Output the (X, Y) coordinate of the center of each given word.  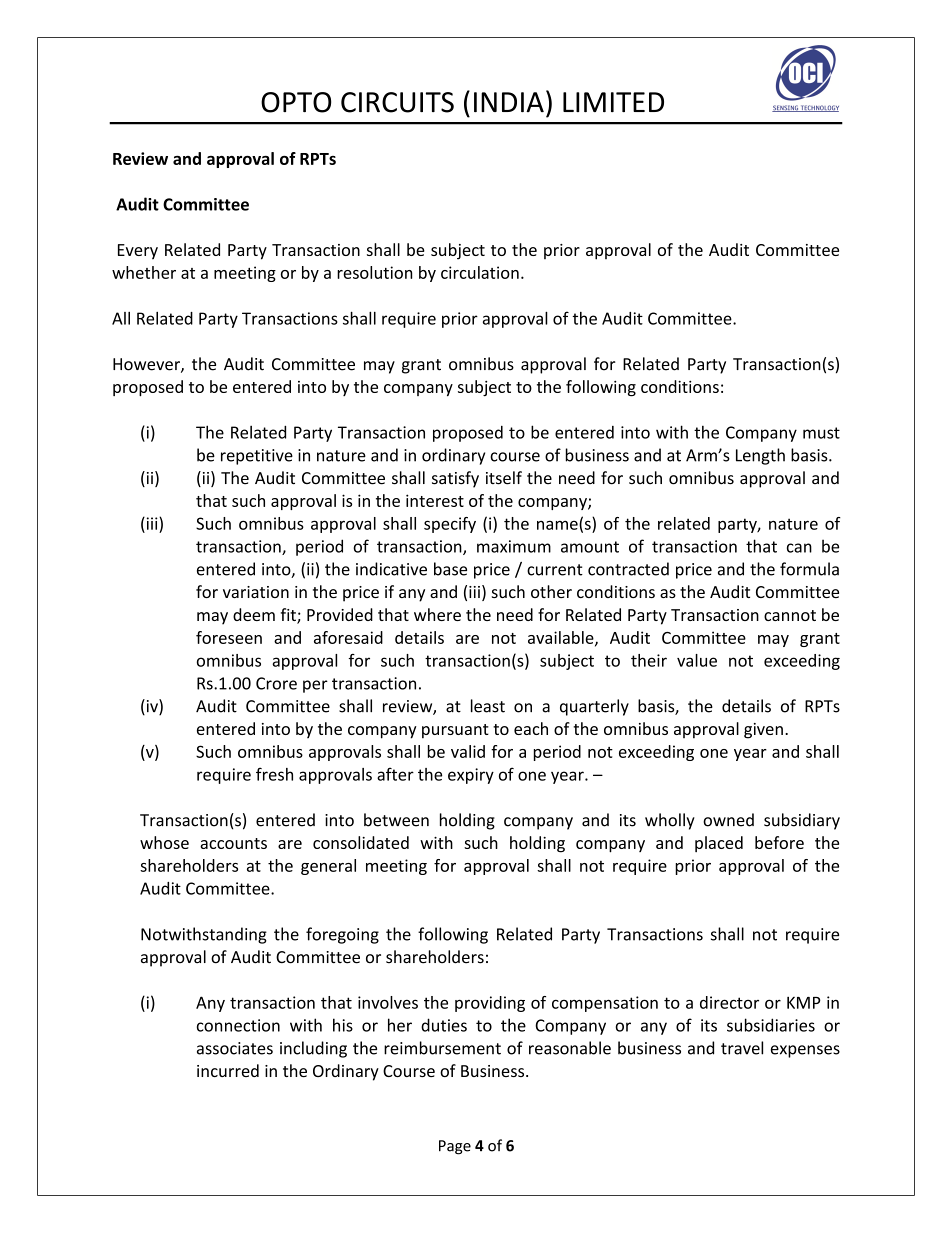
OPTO (296, 102)
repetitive (257, 457)
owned (728, 820)
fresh (274, 774)
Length (760, 456)
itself (504, 478)
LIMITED (613, 102)
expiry (471, 776)
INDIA (509, 102)
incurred (228, 1070)
